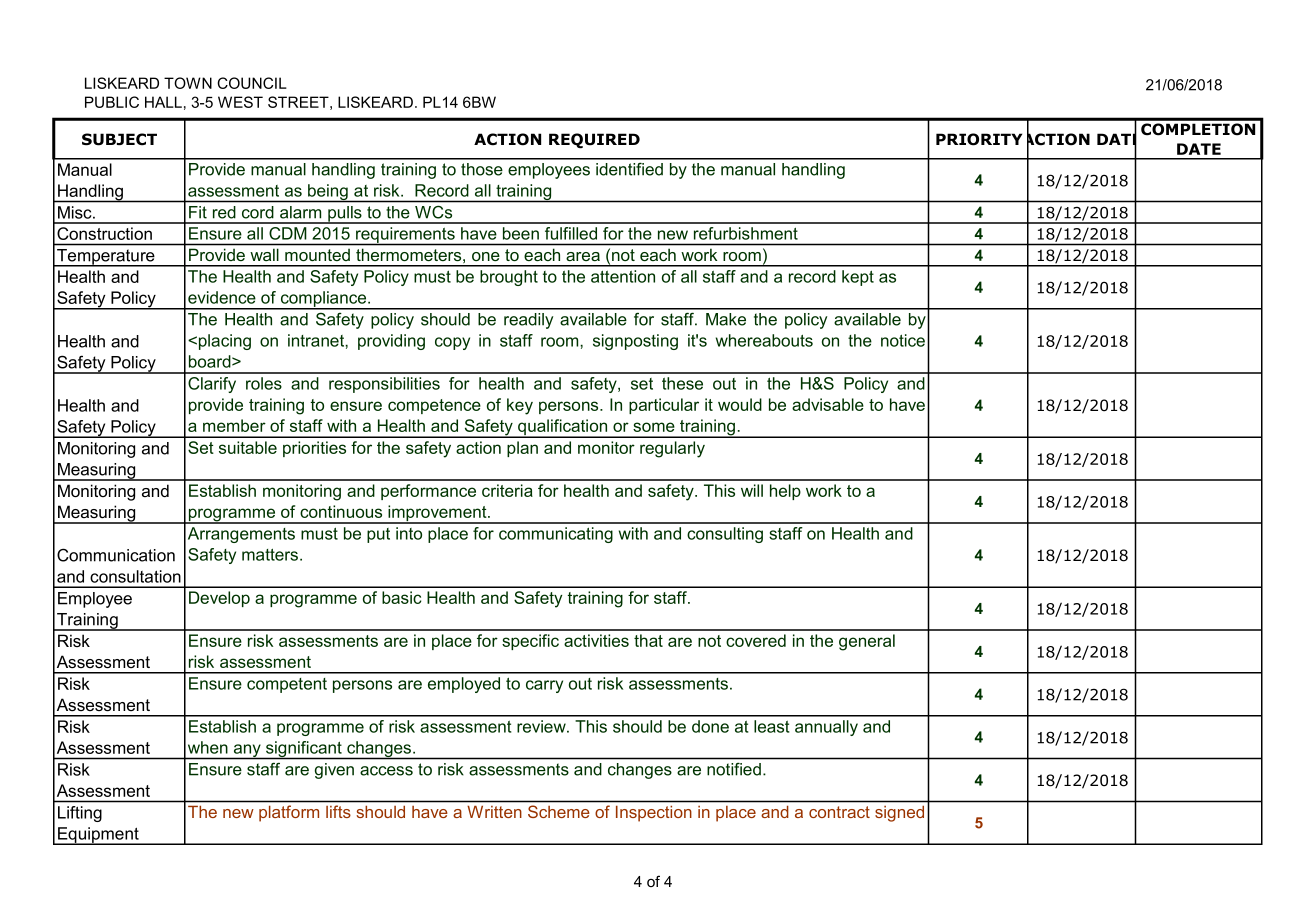 This document has height=924, width=1308. What do you see at coordinates (452, 343) in the document?
I see `copy` at bounding box center [452, 343].
